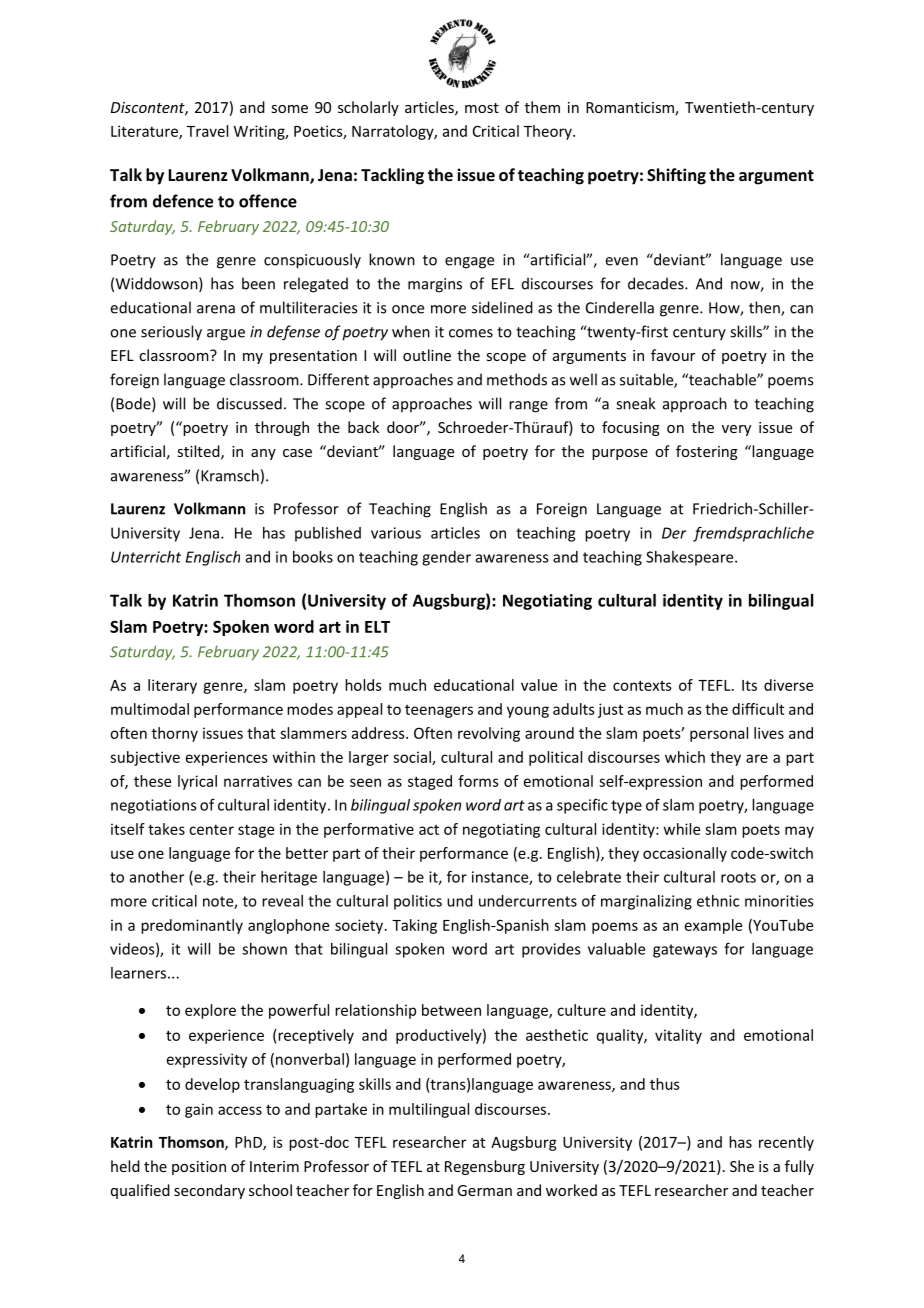 The height and width of the screenshot is (1308, 924). I want to click on diverse, so click(788, 685).
